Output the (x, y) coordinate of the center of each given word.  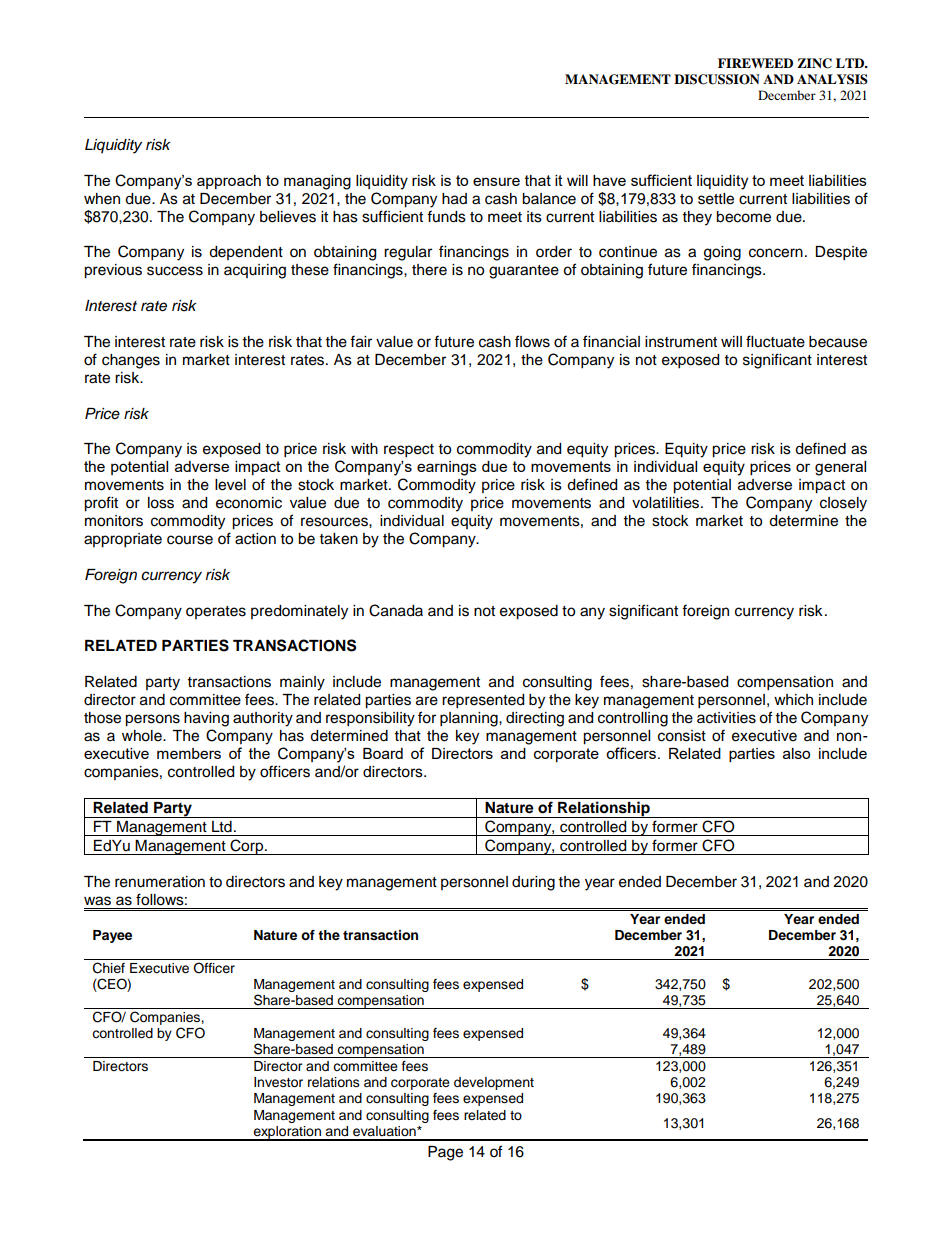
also (796, 753)
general (840, 468)
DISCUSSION (717, 79)
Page (445, 1153)
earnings (447, 468)
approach (229, 182)
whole (143, 736)
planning (470, 719)
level (230, 485)
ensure (496, 181)
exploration (287, 1133)
